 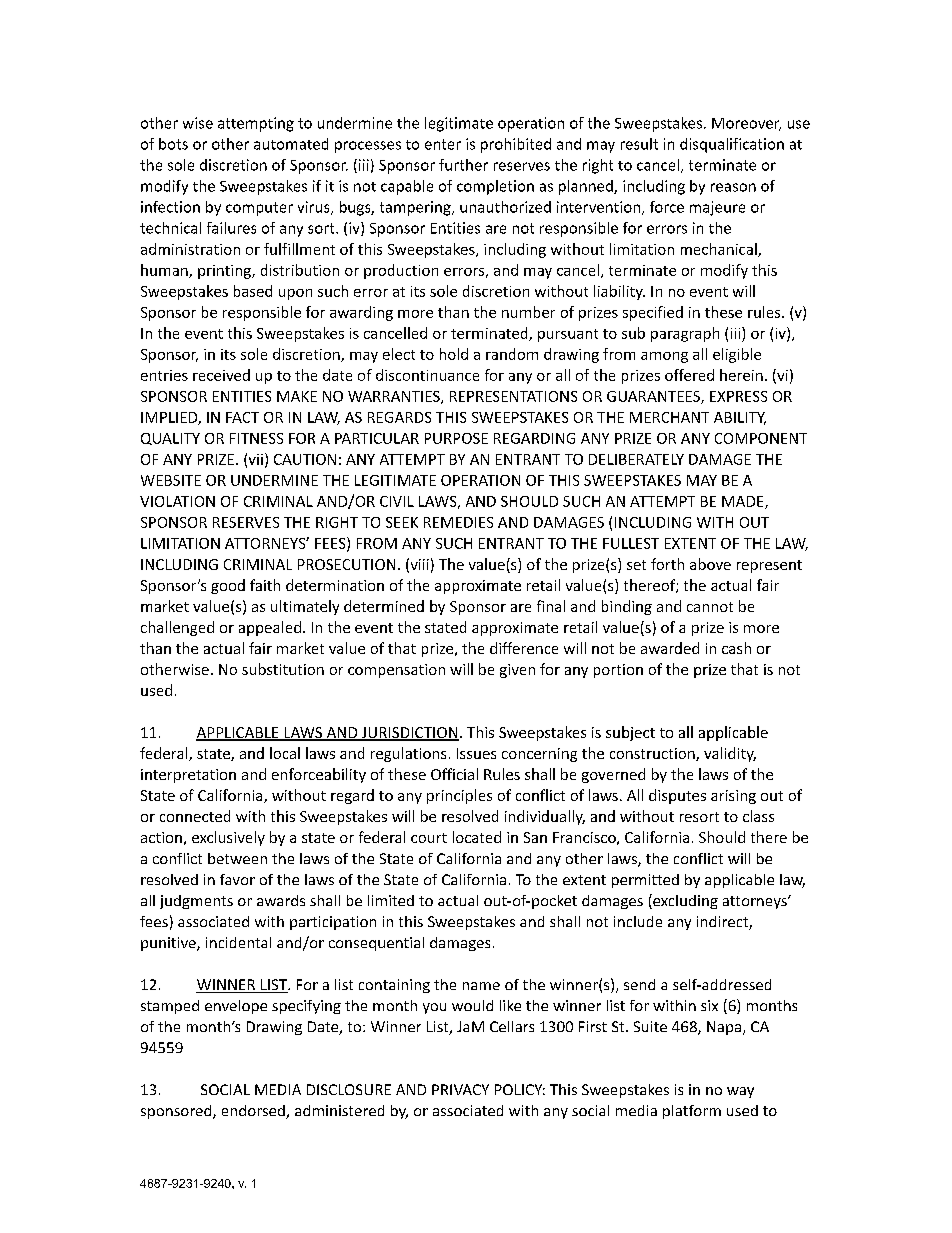 I want to click on FACT, so click(x=242, y=417).
